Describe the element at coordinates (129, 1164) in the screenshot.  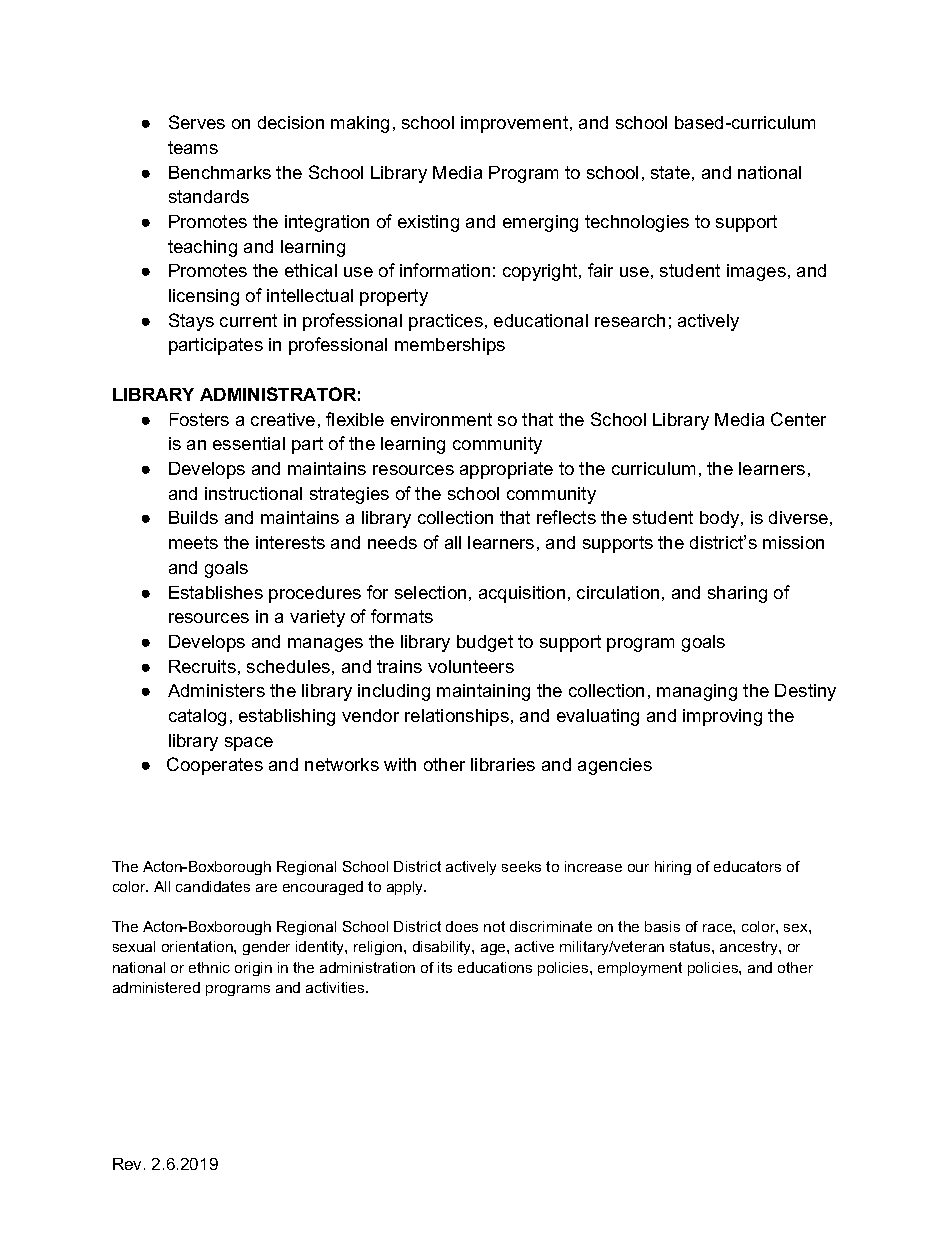
I see `Rev` at that location.
